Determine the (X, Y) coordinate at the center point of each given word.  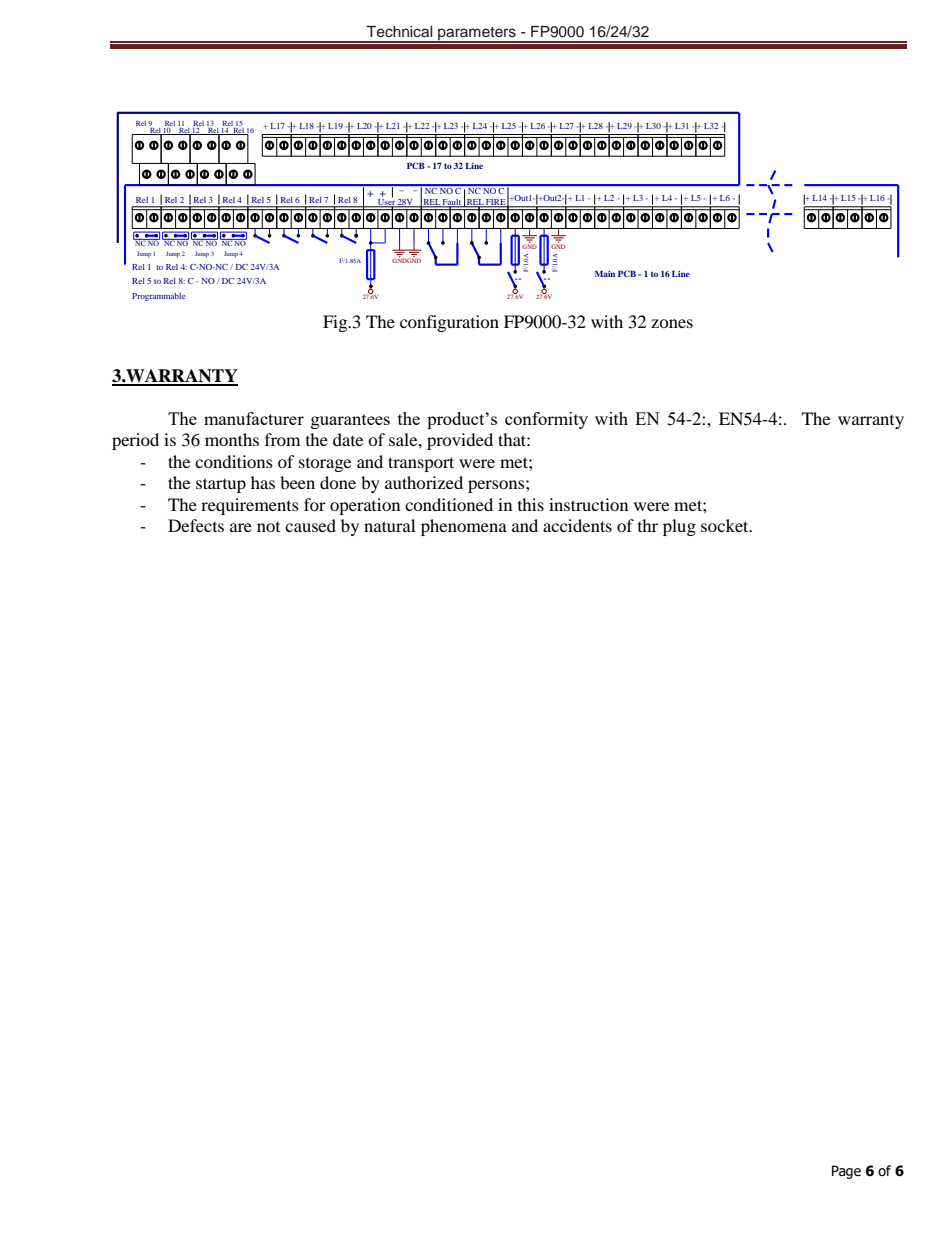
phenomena (464, 527)
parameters (477, 34)
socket (726, 525)
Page (846, 1172)
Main (605, 274)
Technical (399, 32)
